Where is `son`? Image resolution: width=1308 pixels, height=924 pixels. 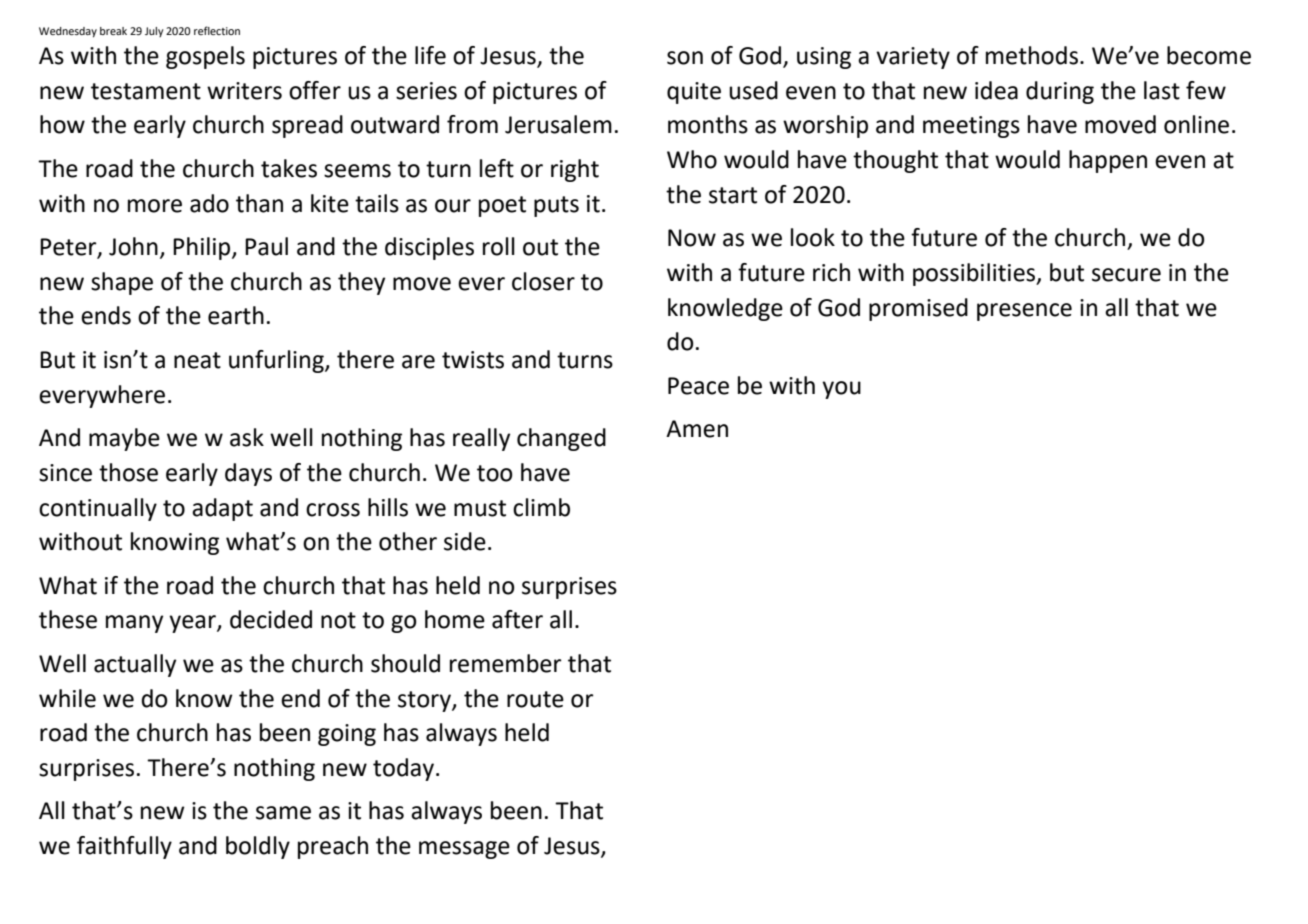 son is located at coordinates (685, 58).
